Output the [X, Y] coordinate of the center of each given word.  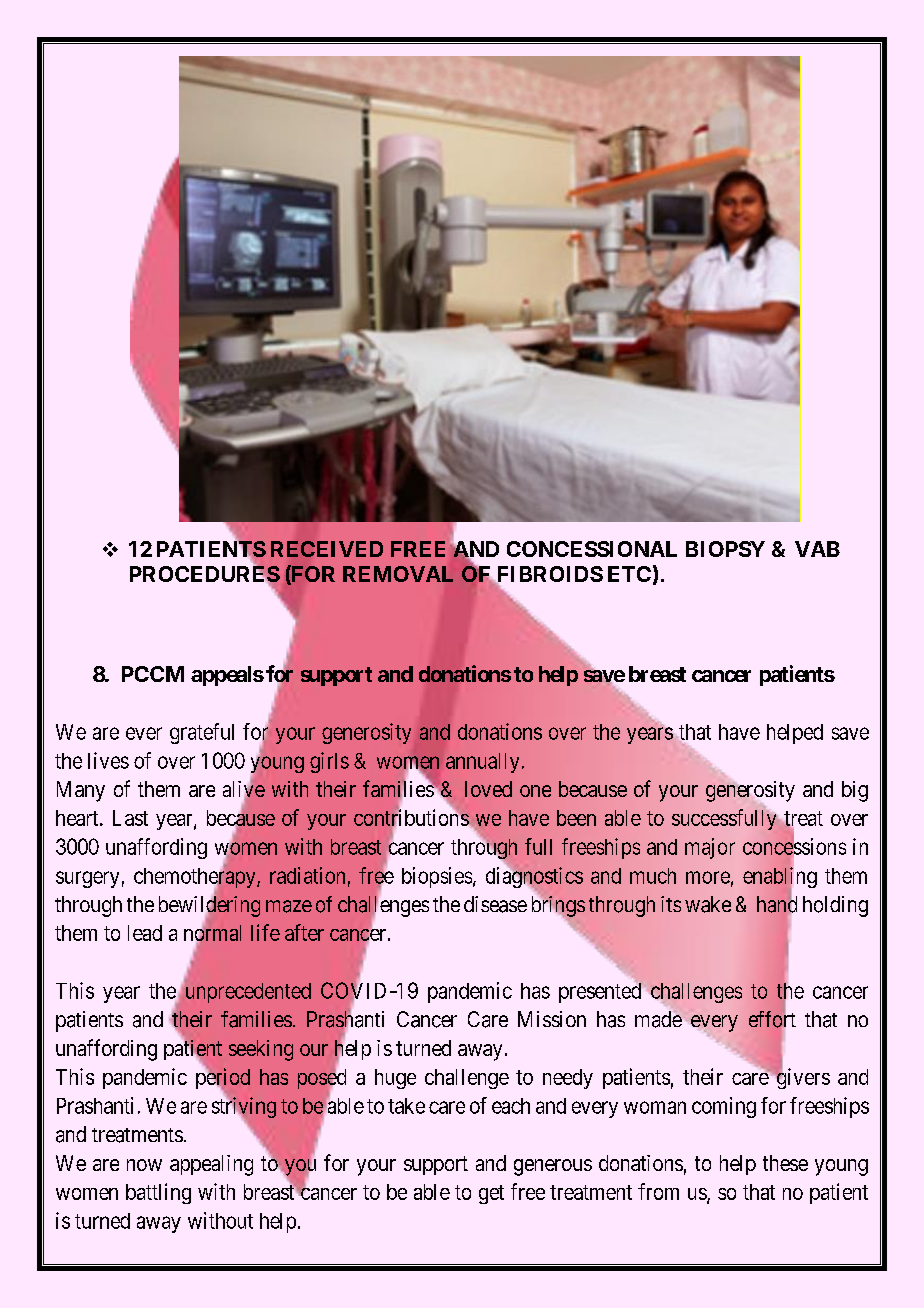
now [144, 1165]
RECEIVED [327, 549]
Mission [552, 1019]
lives [108, 760]
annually [482, 763]
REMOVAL [398, 574]
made [659, 1019]
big [855, 791]
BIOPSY [725, 549]
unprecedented [246, 992]
